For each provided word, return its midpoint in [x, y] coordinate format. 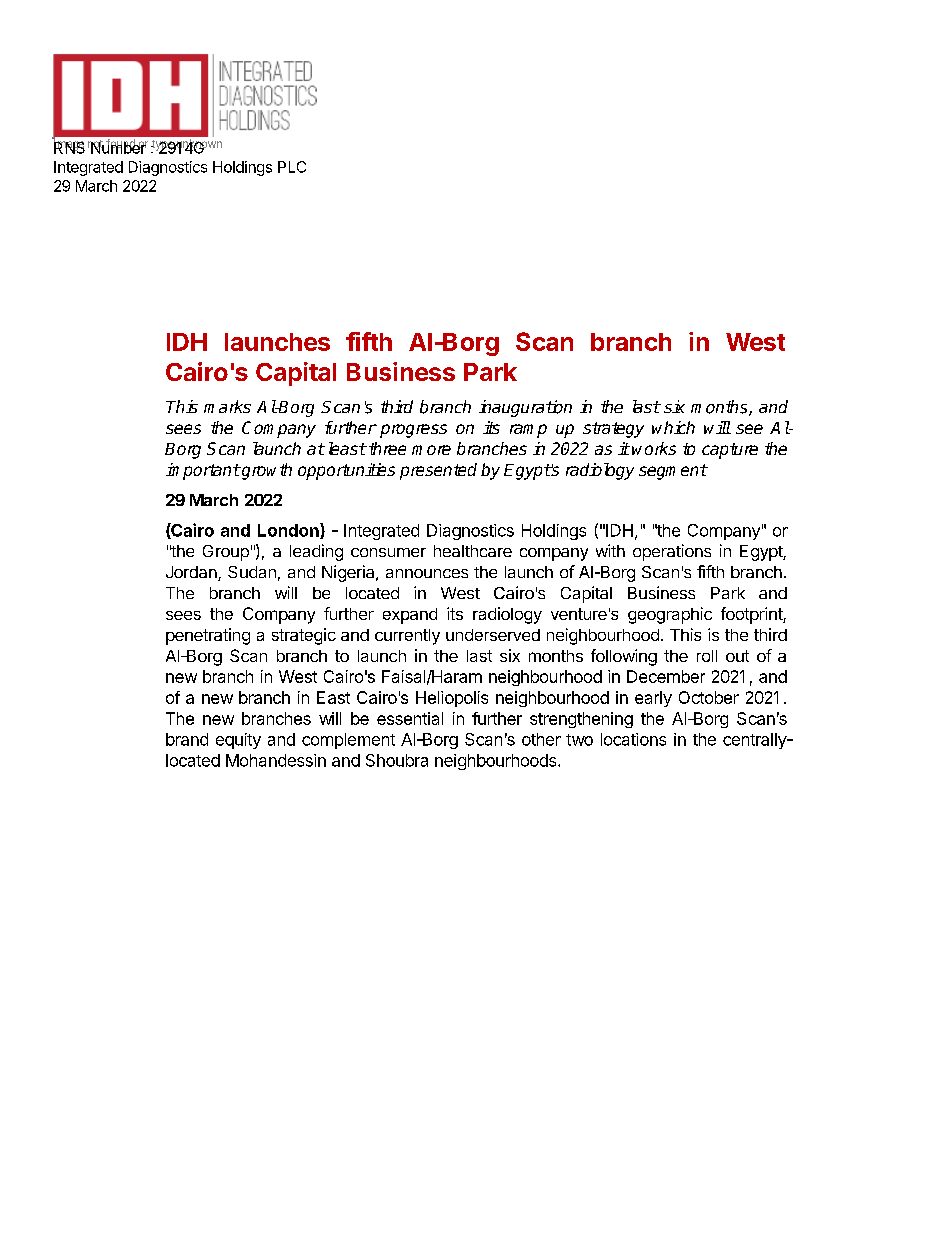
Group [226, 553]
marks [227, 406]
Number [118, 147]
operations [672, 552]
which [673, 427]
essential [410, 718]
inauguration [525, 408]
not [96, 145]
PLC [292, 167]
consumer [388, 552]
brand [187, 739]
